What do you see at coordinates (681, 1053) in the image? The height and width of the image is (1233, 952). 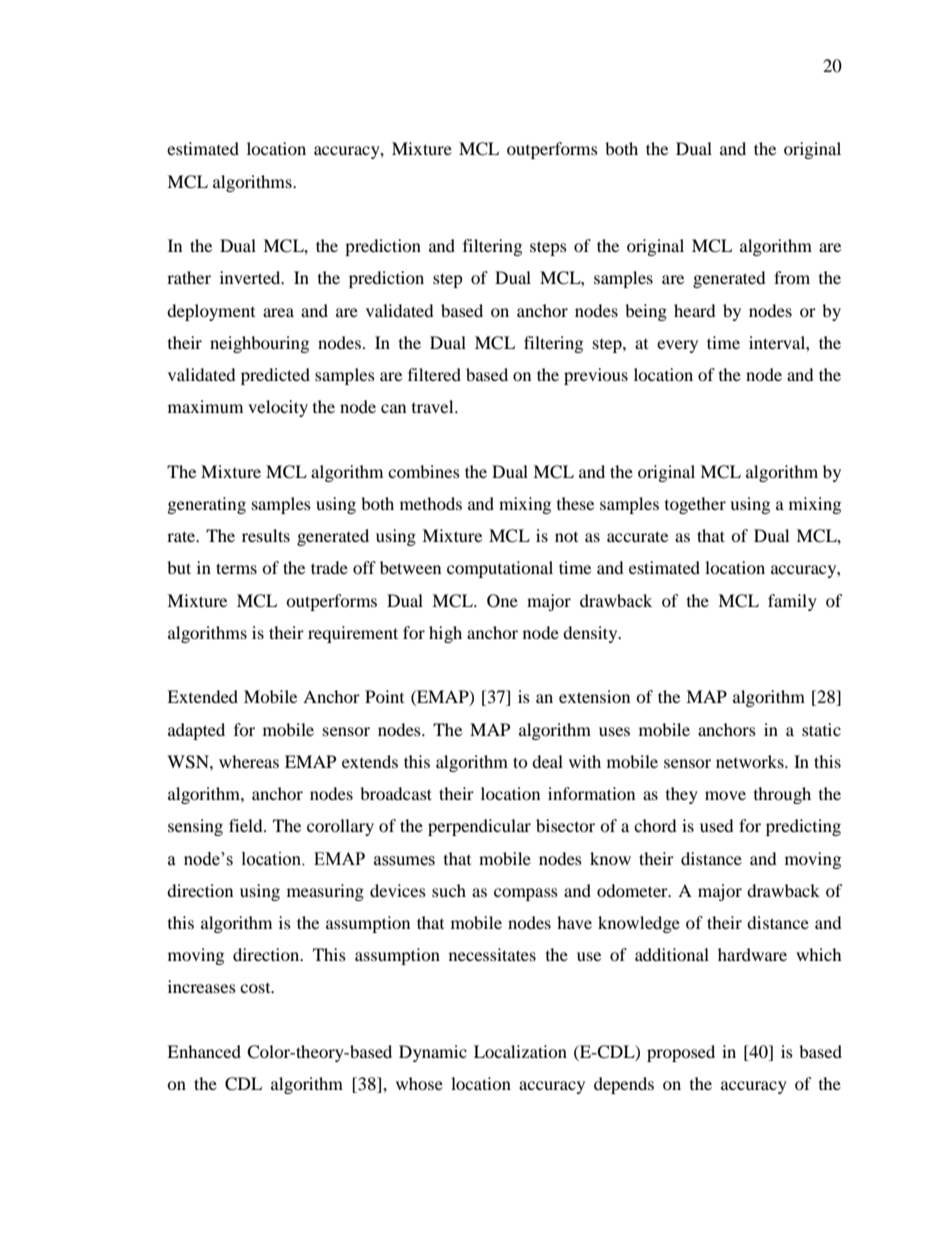 I see `proposed` at bounding box center [681, 1053].
